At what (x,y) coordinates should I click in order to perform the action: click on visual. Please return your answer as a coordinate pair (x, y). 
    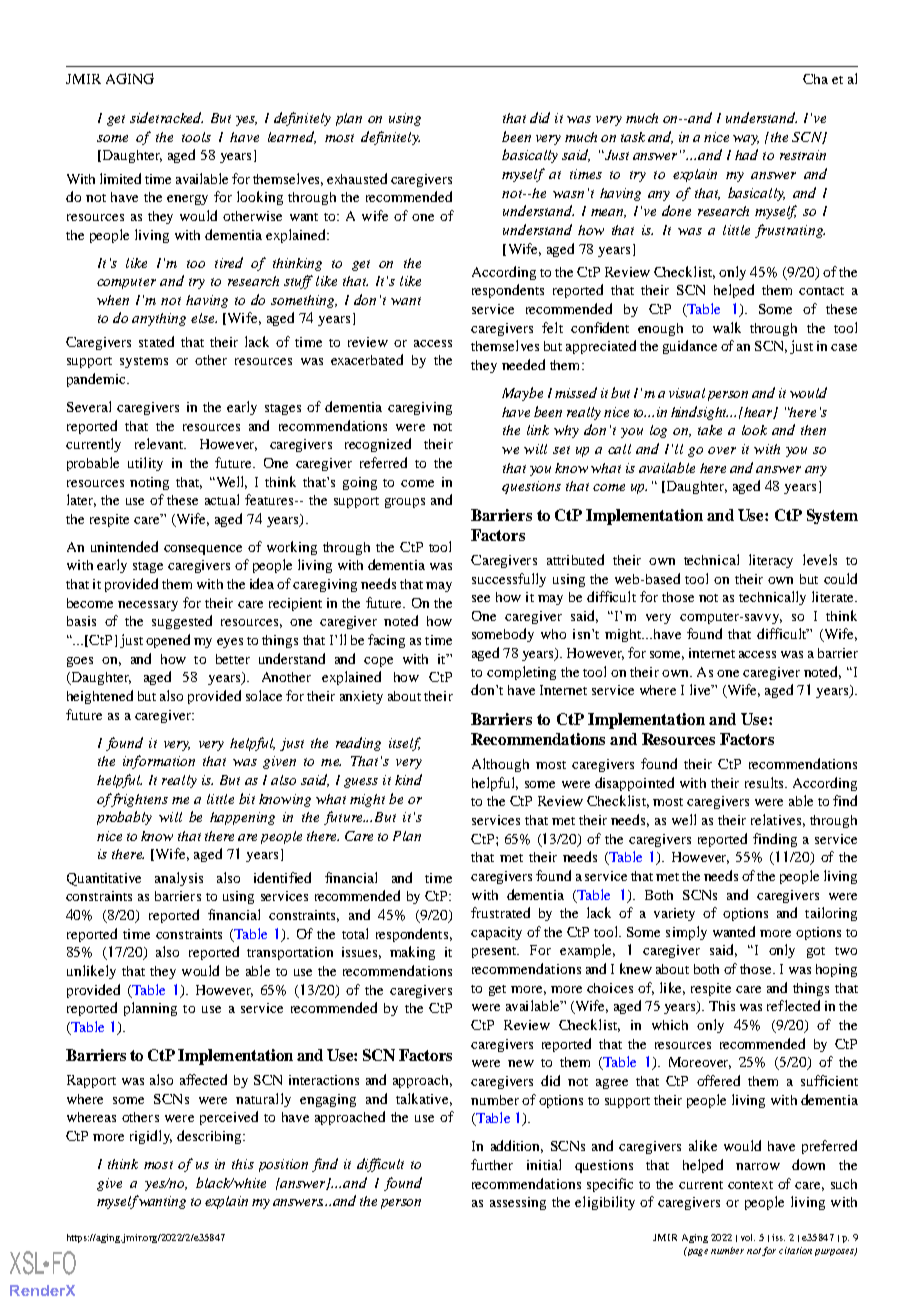
    Looking at the image, I should click on (687, 393).
